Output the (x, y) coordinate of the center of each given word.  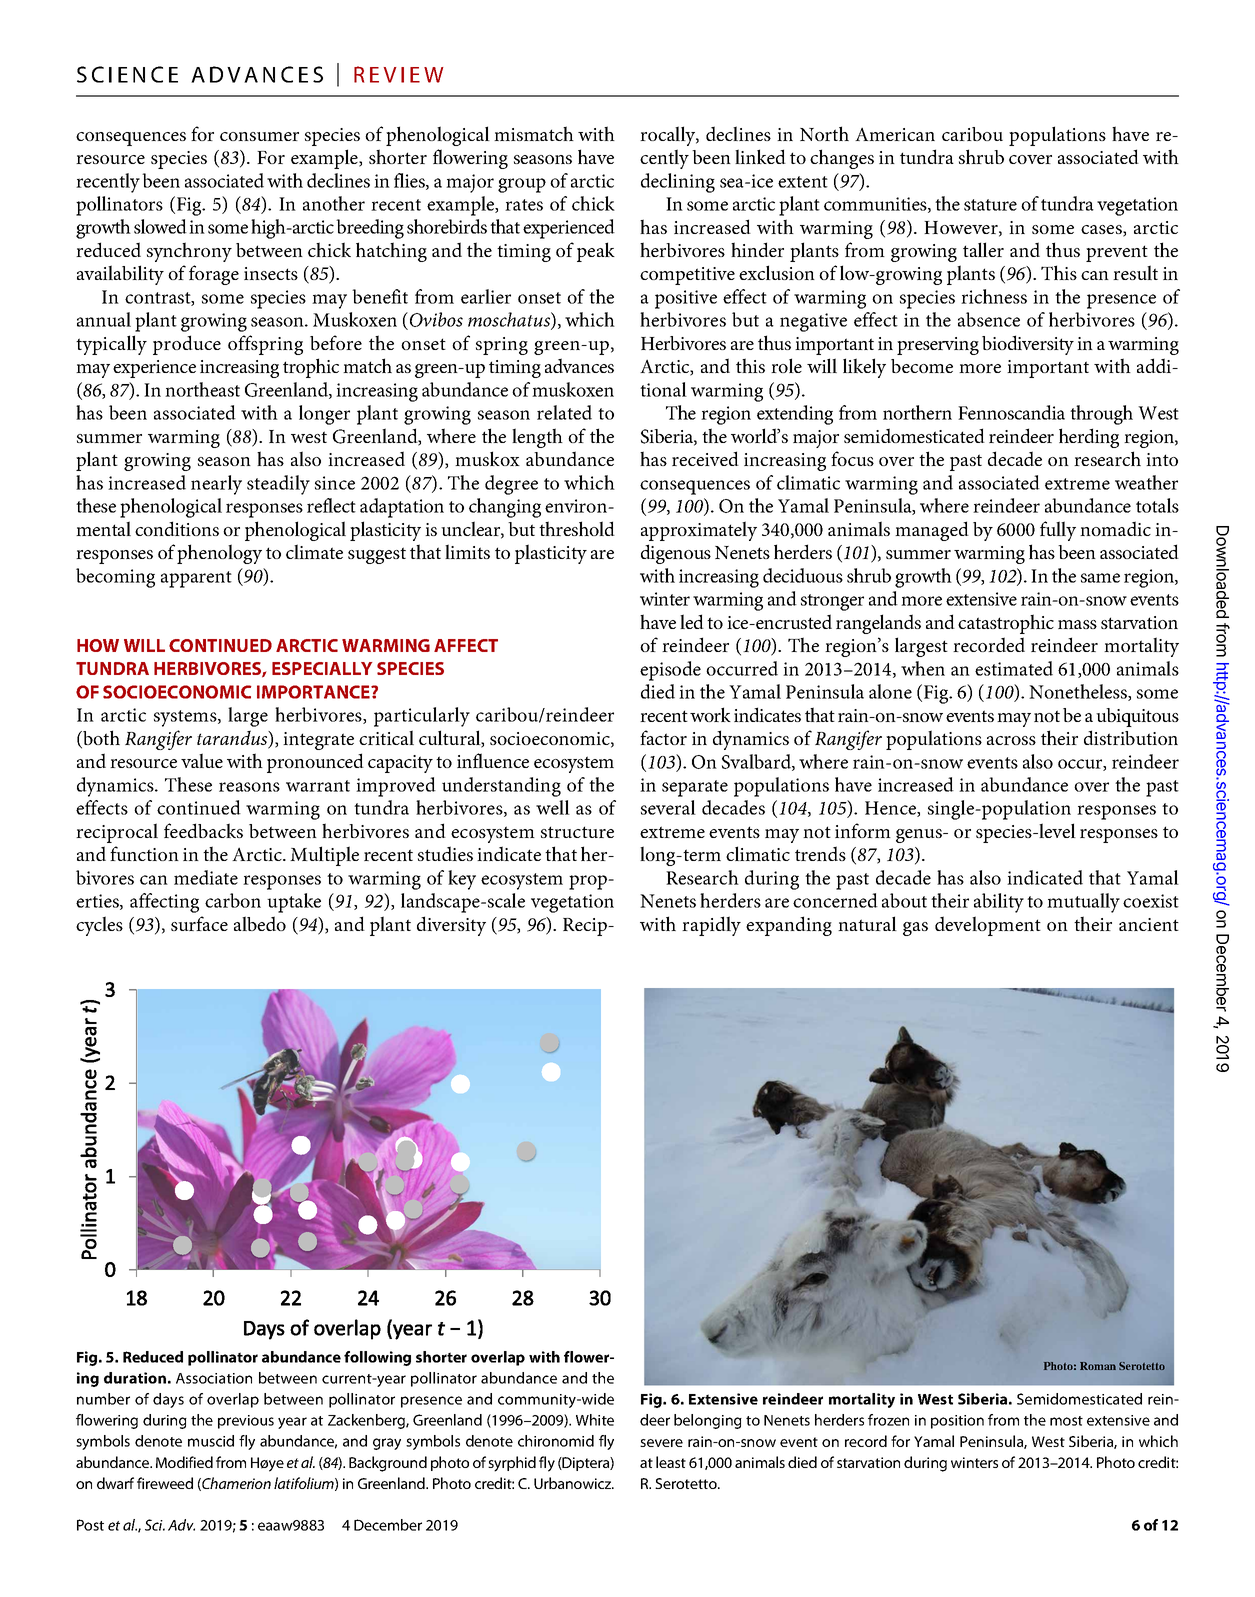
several (668, 807)
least (671, 1462)
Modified (184, 1462)
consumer (259, 136)
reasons (249, 787)
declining (678, 183)
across (1011, 740)
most (1066, 1421)
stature (990, 205)
